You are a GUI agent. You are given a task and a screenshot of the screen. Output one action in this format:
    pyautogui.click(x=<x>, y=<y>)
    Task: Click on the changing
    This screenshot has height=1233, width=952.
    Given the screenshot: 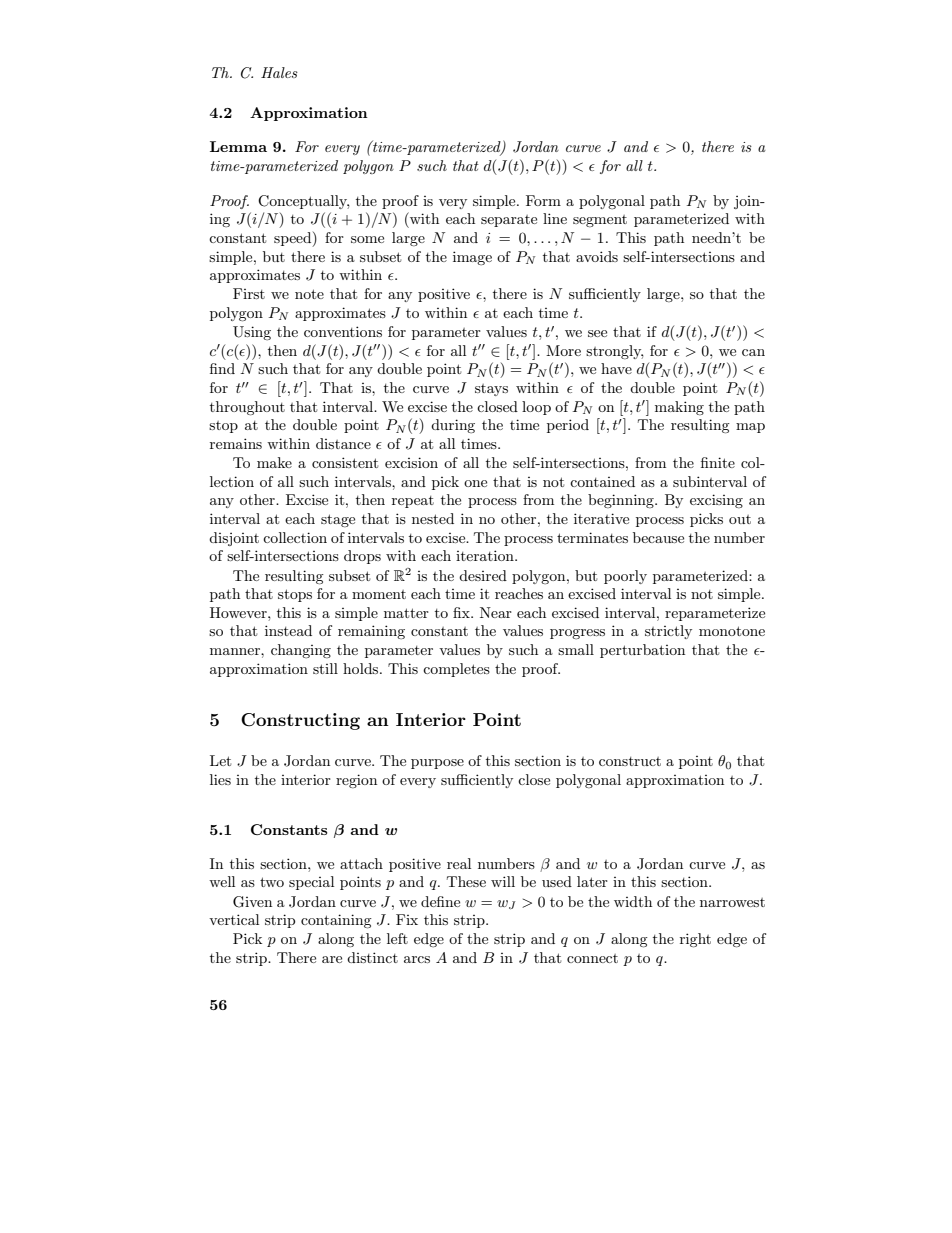 What is the action you would take?
    pyautogui.click(x=301, y=651)
